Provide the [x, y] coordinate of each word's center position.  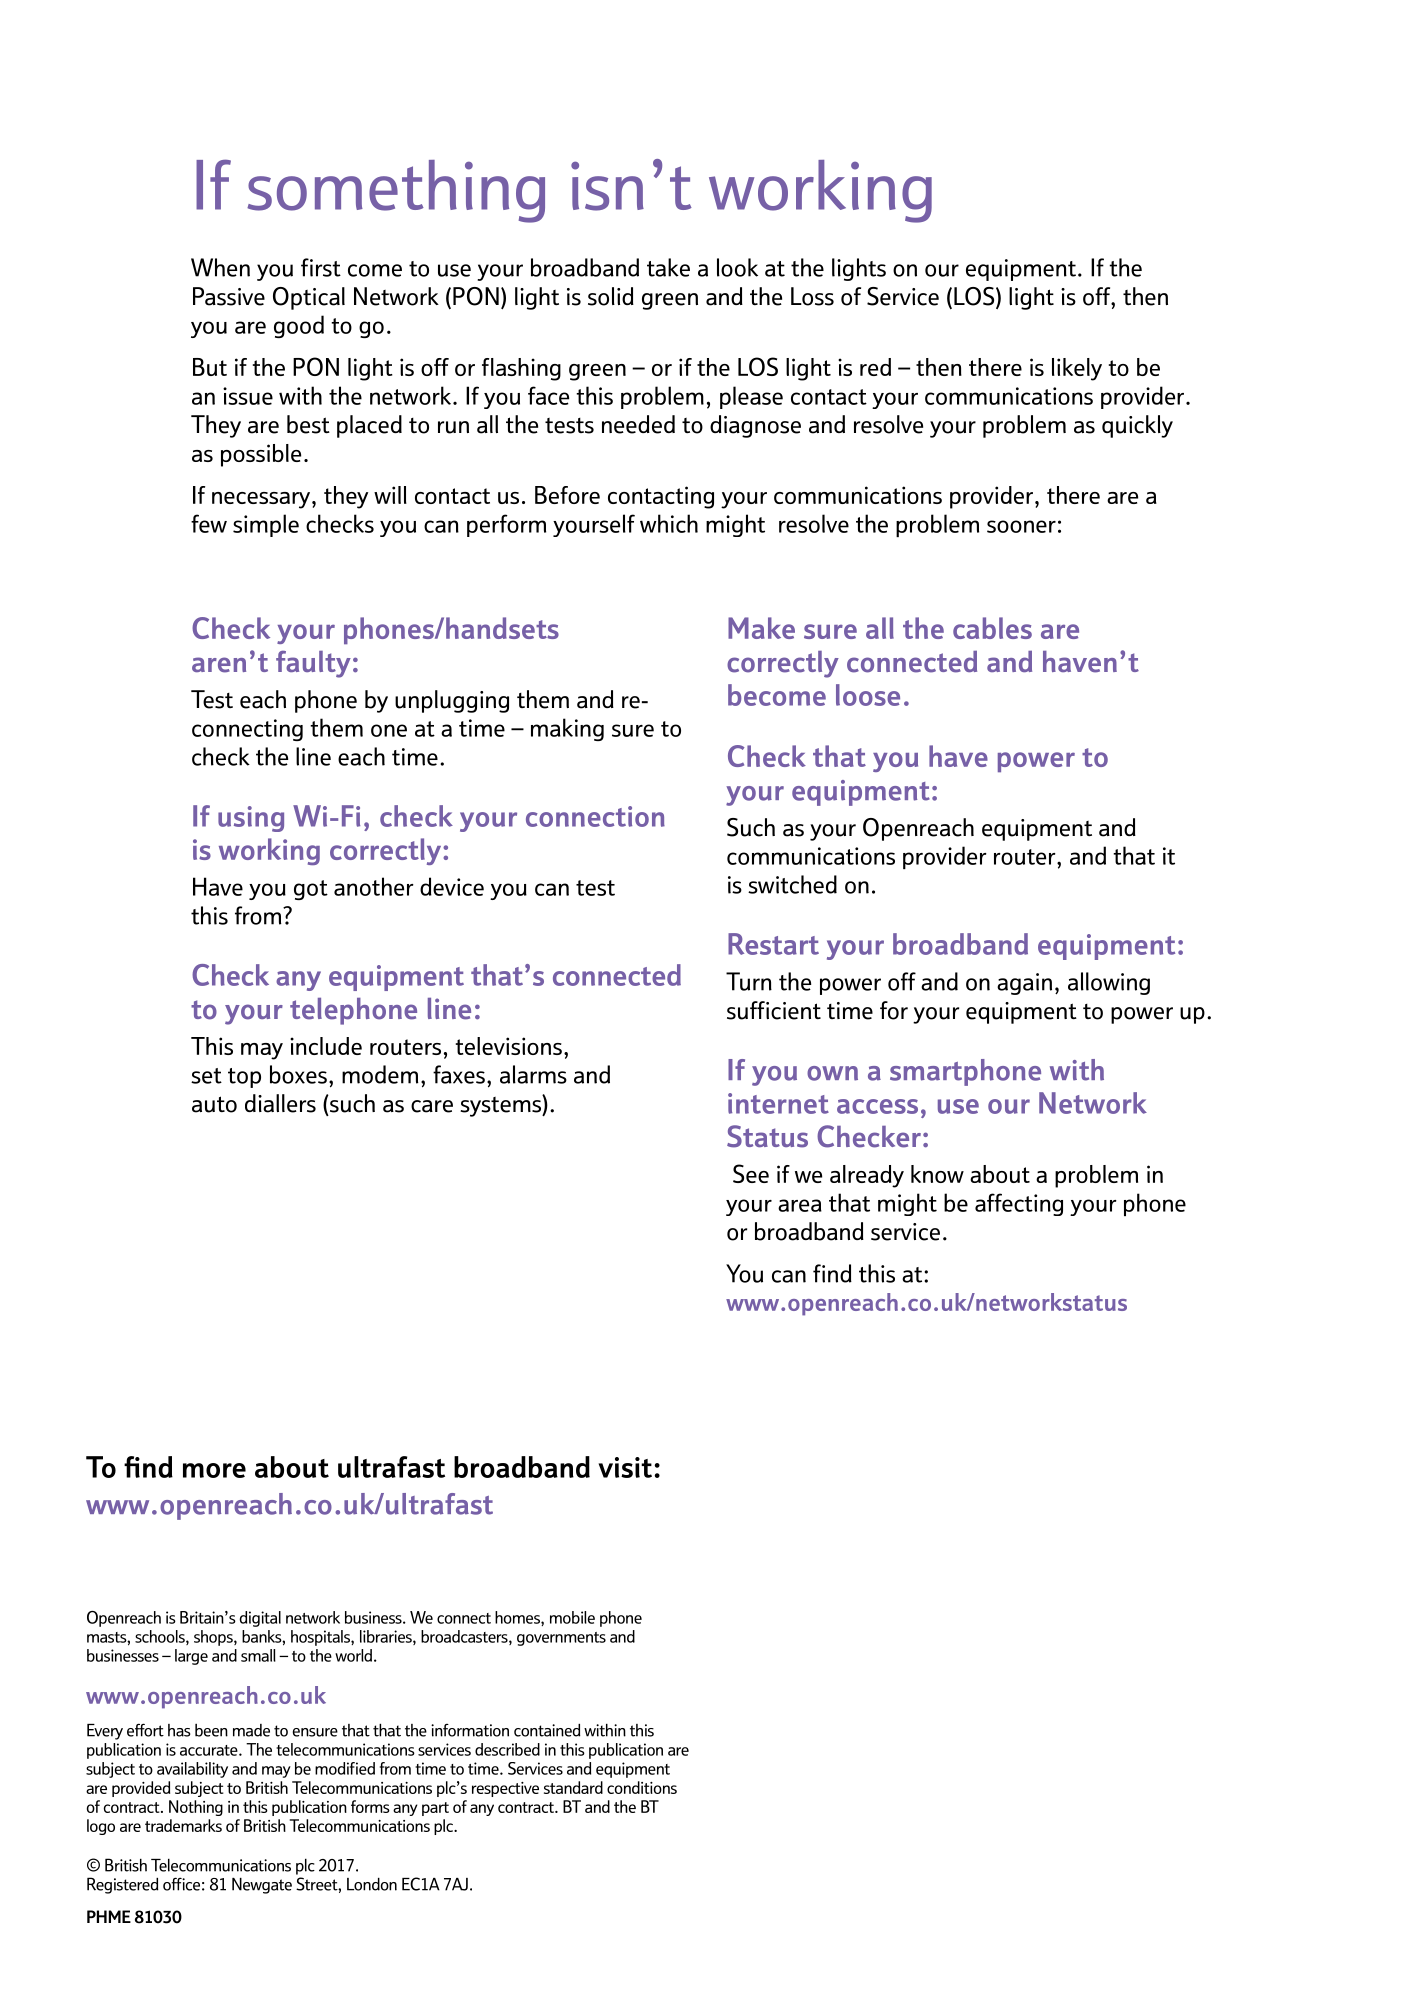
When [220, 267]
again [1024, 984]
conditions [642, 1787]
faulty [313, 664]
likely [1077, 369]
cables [992, 628]
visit [625, 1467]
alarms [533, 1074]
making [567, 729]
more [214, 1470]
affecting [1019, 1204]
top [244, 1078]
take [668, 267]
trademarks [183, 1825]
